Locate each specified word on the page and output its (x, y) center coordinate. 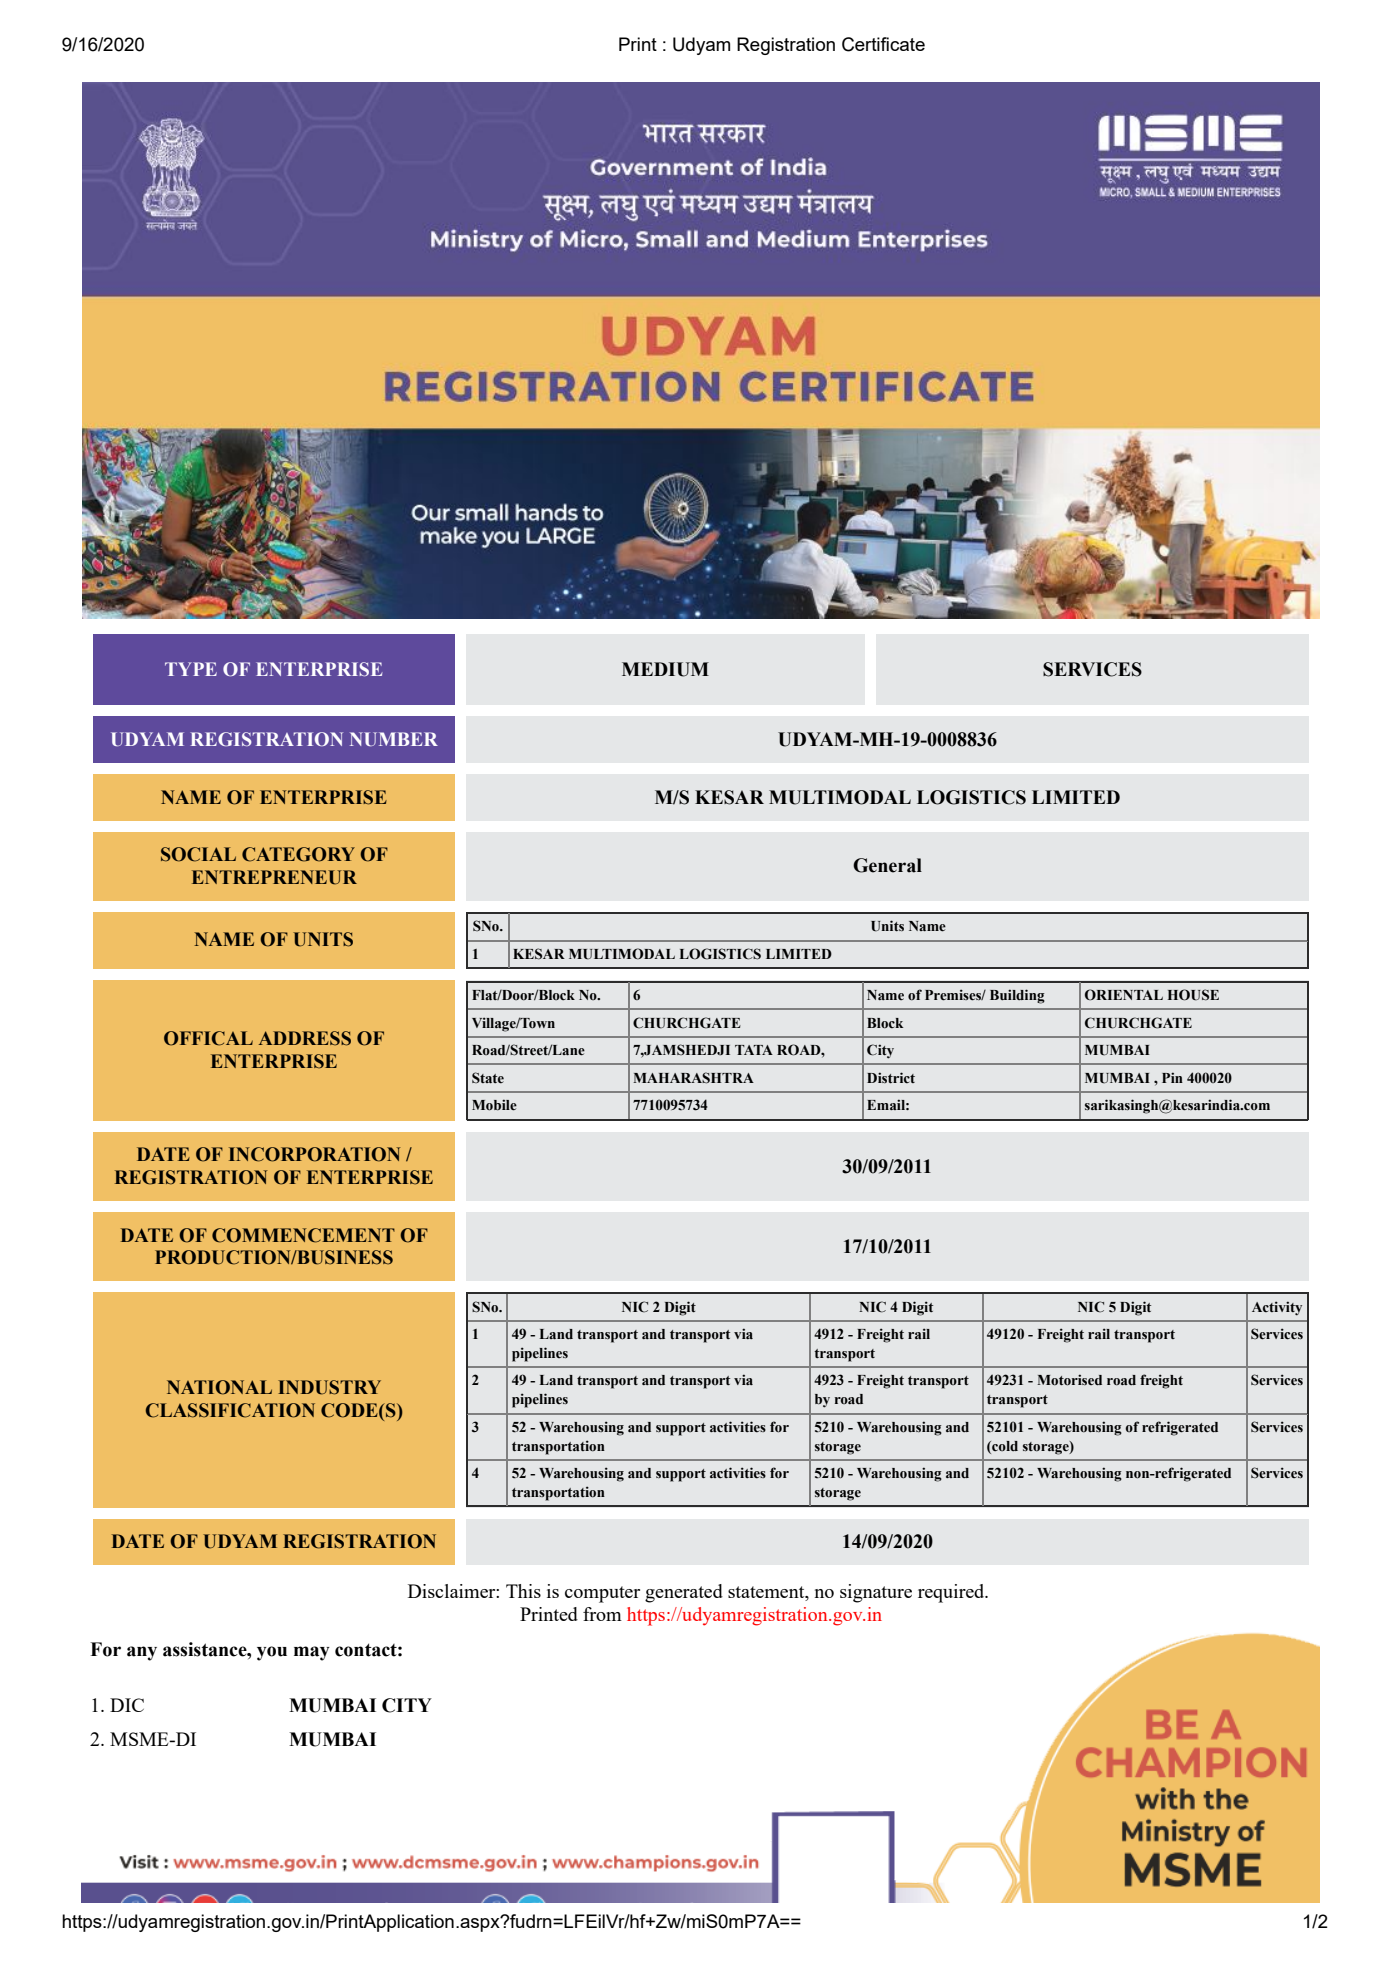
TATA (754, 1050)
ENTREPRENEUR (274, 877)
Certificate (883, 44)
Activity (1277, 1308)
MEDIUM (665, 669)
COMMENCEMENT (303, 1235)
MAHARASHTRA (693, 1078)
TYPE (191, 669)
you (272, 1653)
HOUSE (1193, 995)
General (887, 865)
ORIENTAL (1124, 995)
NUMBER (394, 739)
